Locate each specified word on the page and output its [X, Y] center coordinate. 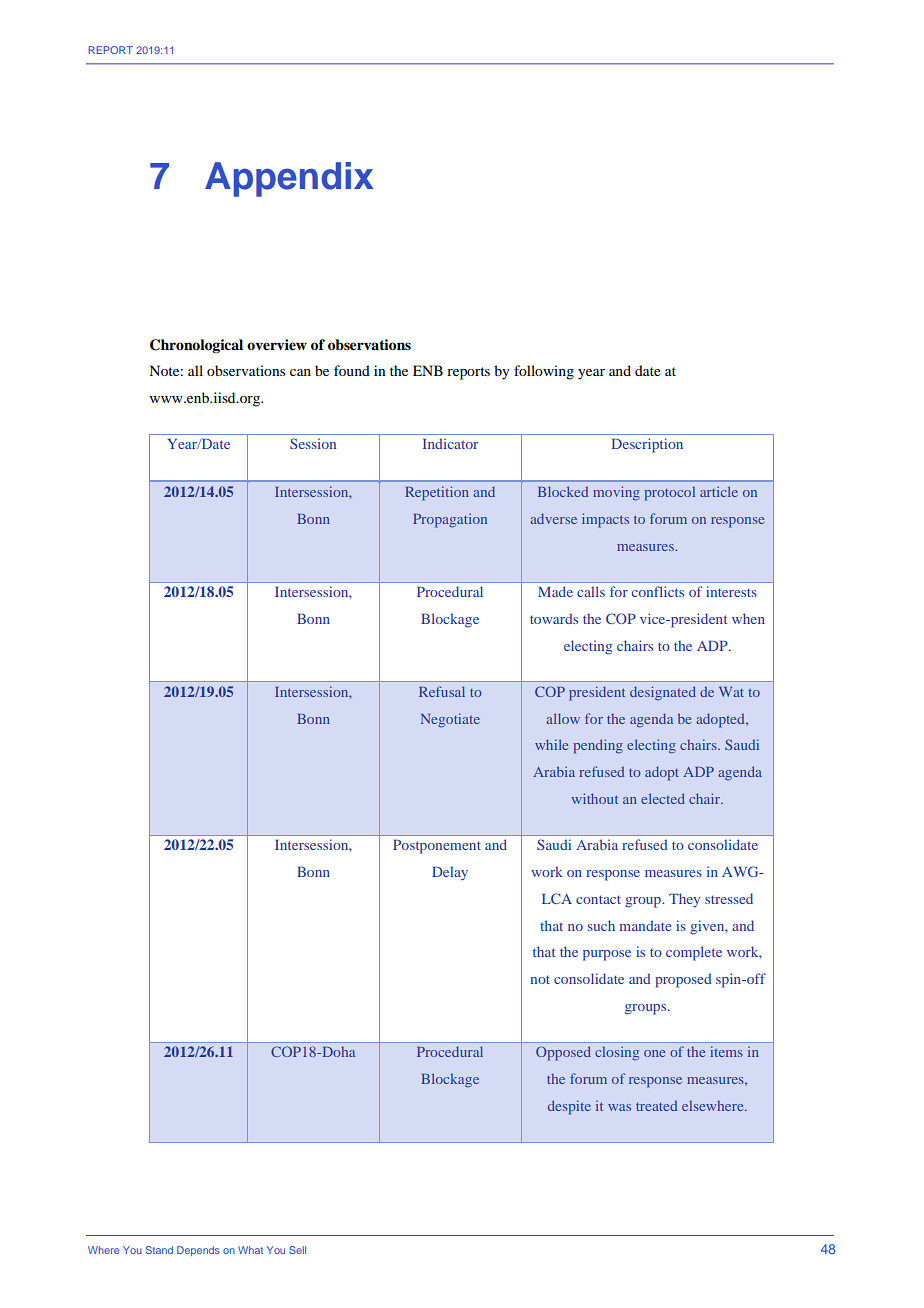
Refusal [442, 691]
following [544, 372]
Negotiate [450, 720]
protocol [669, 494]
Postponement [437, 846]
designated [663, 693]
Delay [450, 873]
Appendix [289, 179]
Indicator [450, 443]
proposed [683, 980]
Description [647, 445]
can [300, 372]
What [250, 1250]
